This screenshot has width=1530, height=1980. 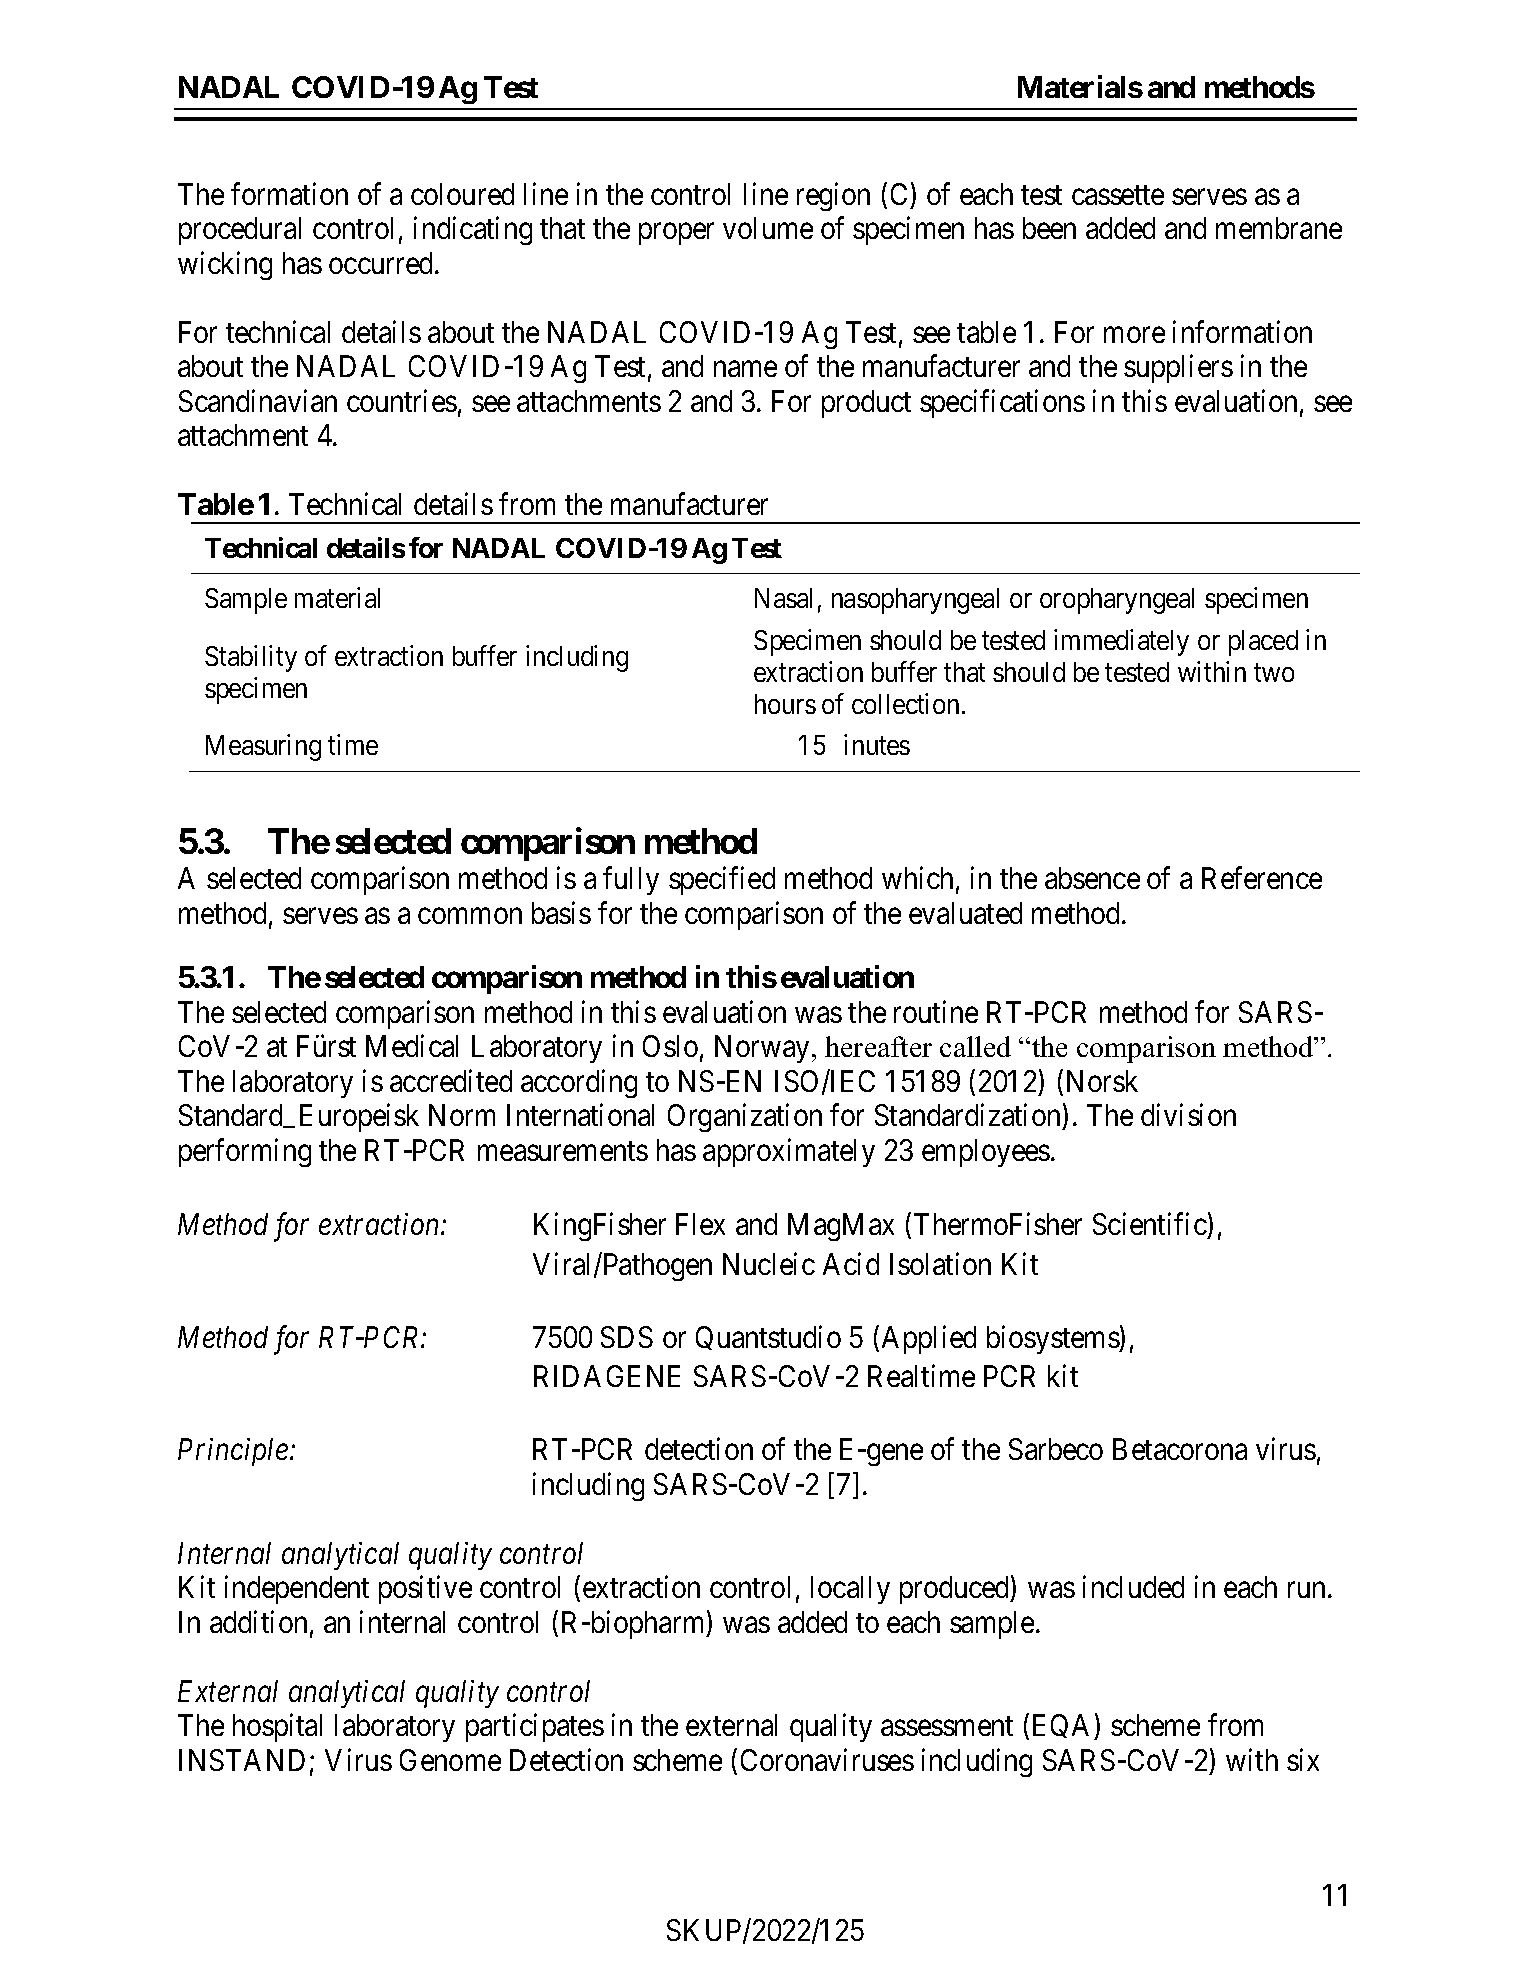 I want to click on Scientific, so click(x=1150, y=1224).
